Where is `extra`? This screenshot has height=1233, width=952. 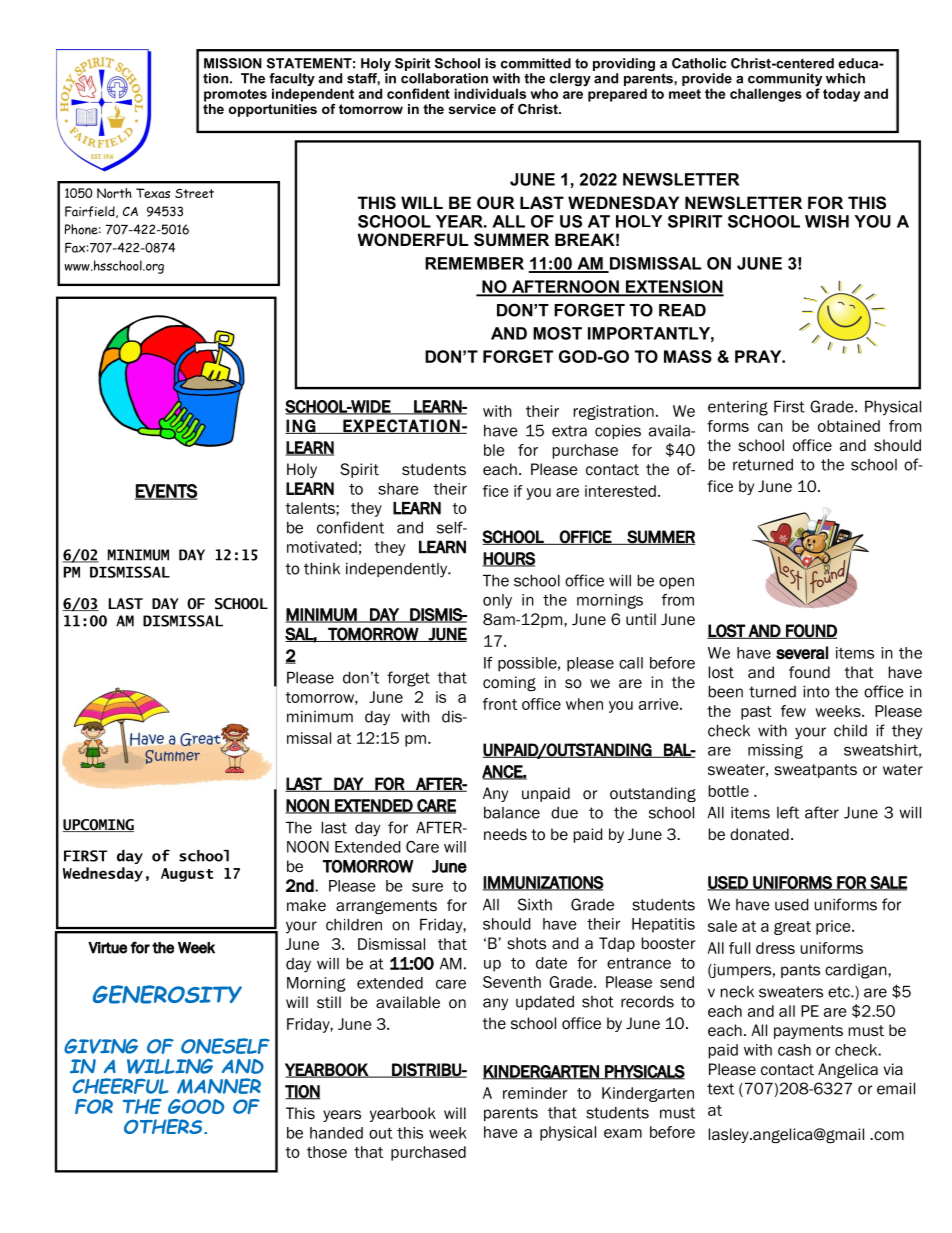
extra is located at coordinates (569, 431).
